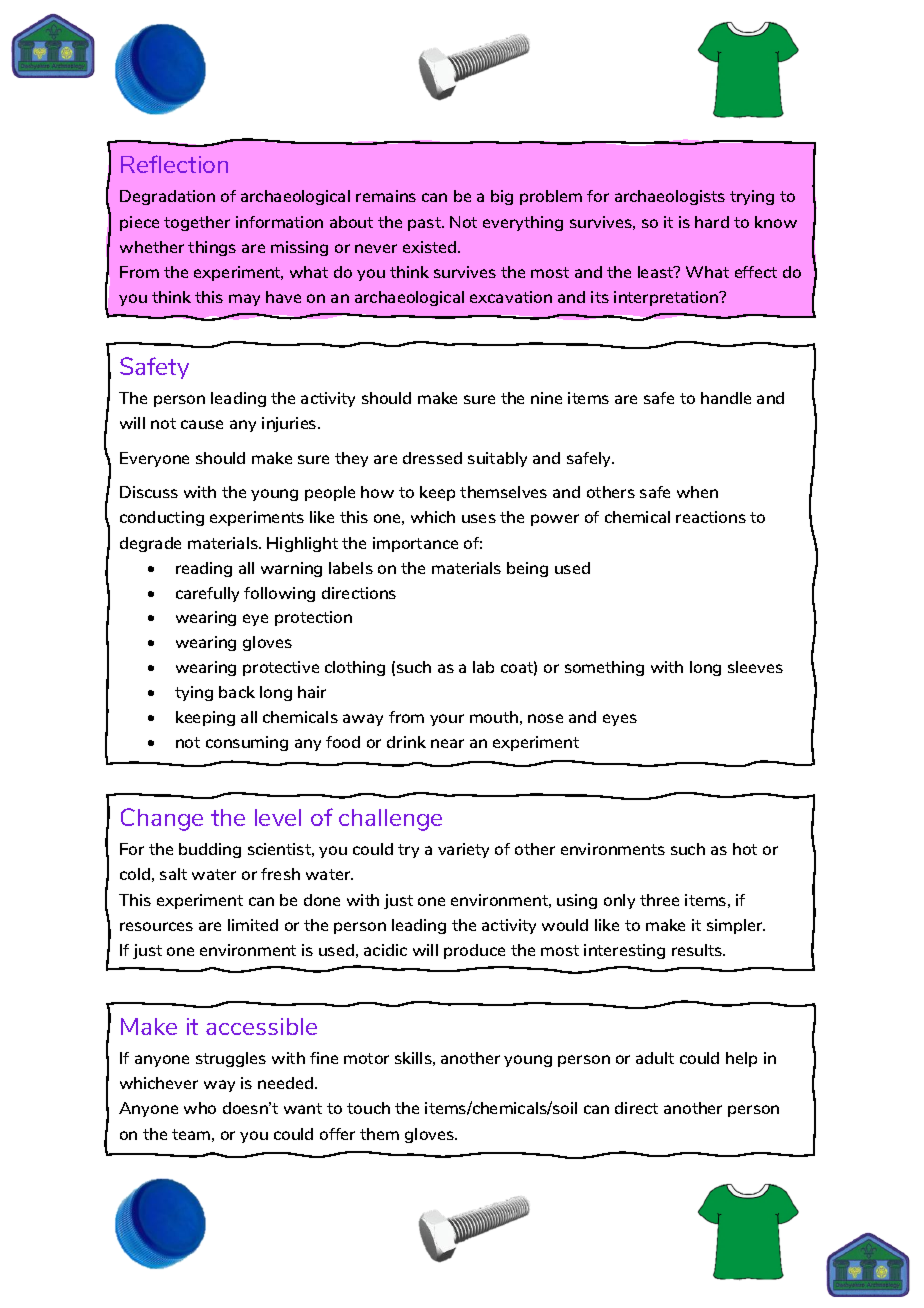  What do you see at coordinates (200, 1108) in the image?
I see `who` at bounding box center [200, 1108].
